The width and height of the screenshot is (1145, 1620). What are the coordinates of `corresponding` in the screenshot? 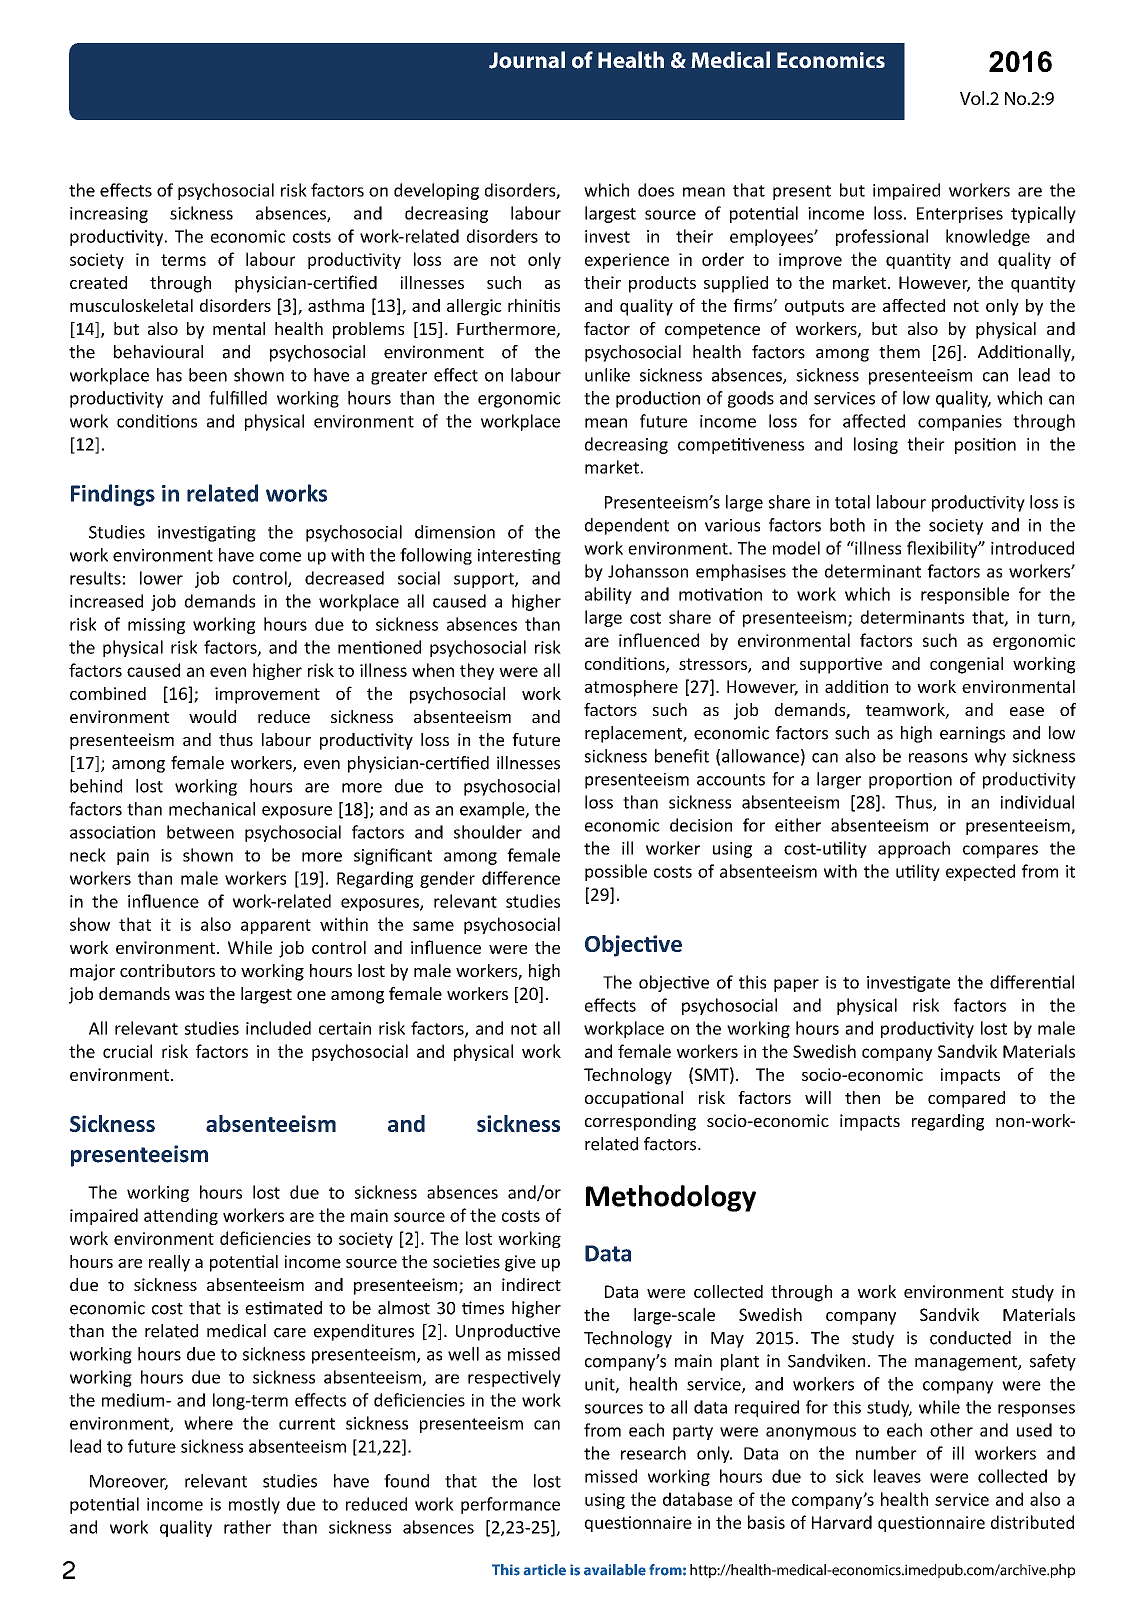 It's located at (640, 1122).
